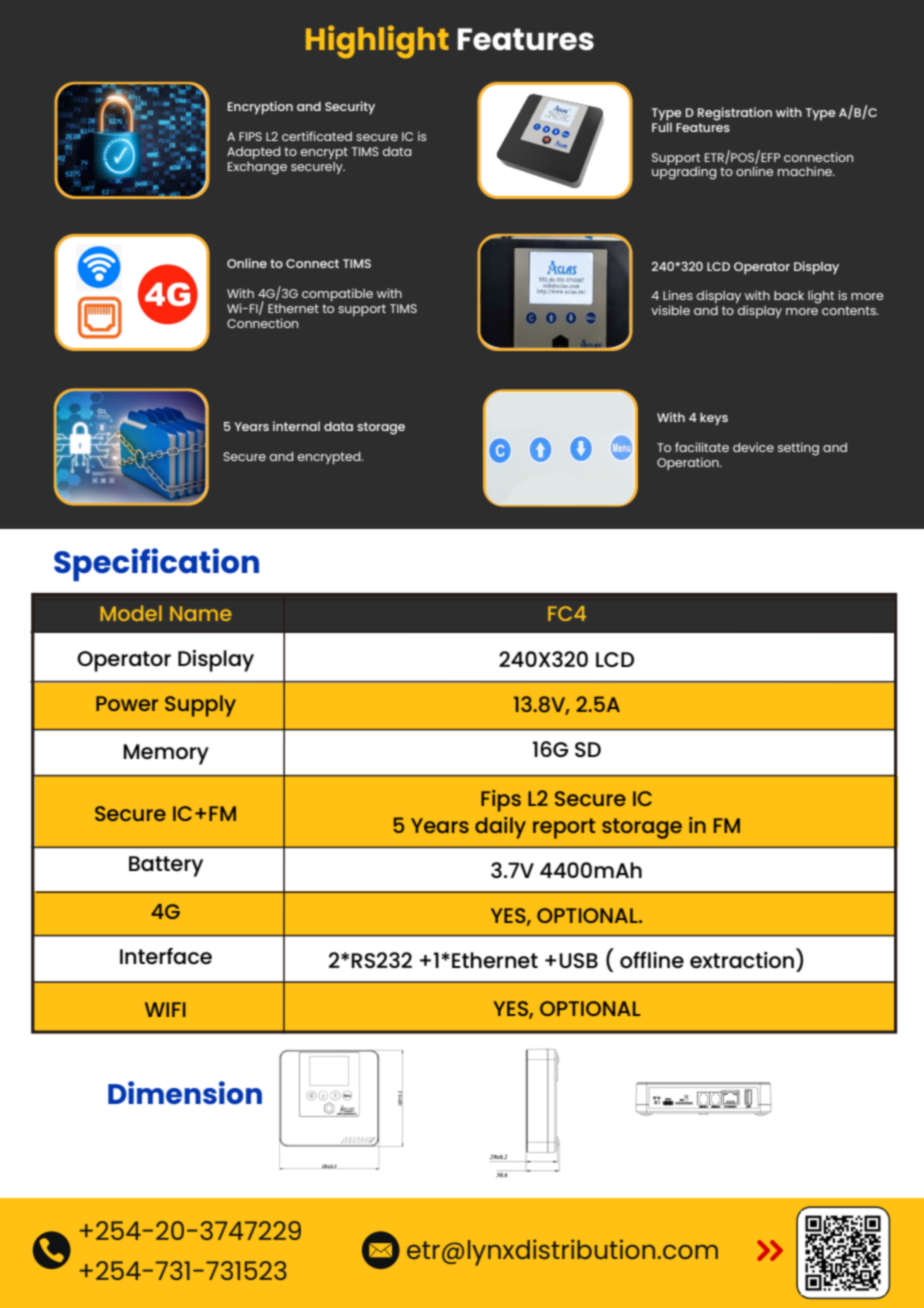 Image resolution: width=924 pixels, height=1308 pixels. Describe the element at coordinates (798, 449) in the page. I see `setting` at that location.
